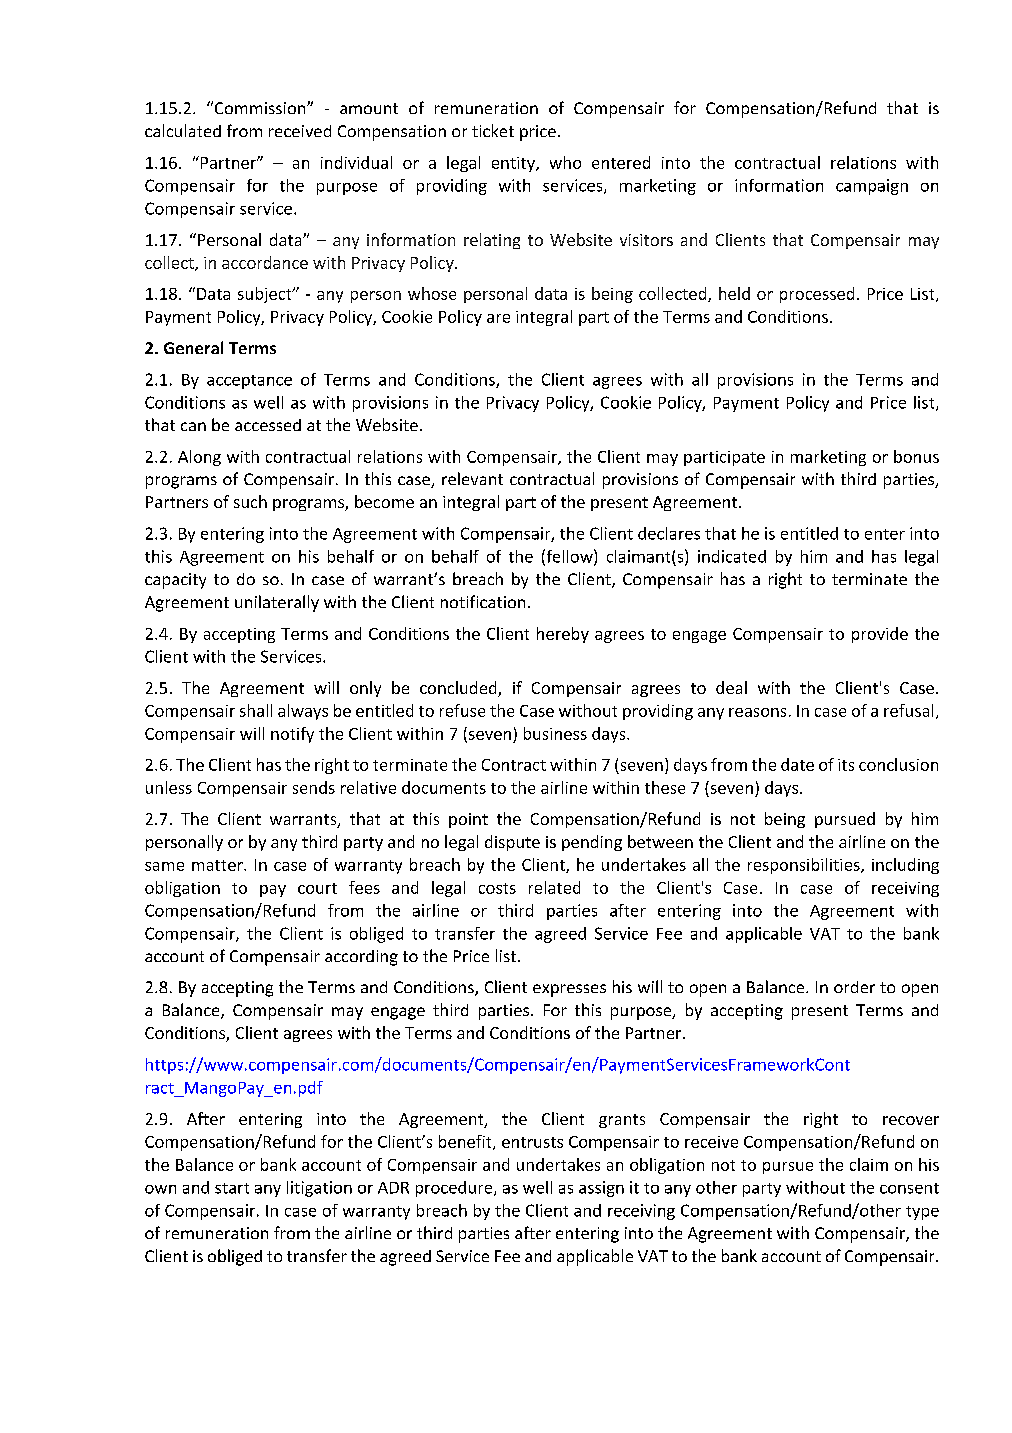 This document has width=1012, height=1433. I want to click on acceptance, so click(249, 382).
